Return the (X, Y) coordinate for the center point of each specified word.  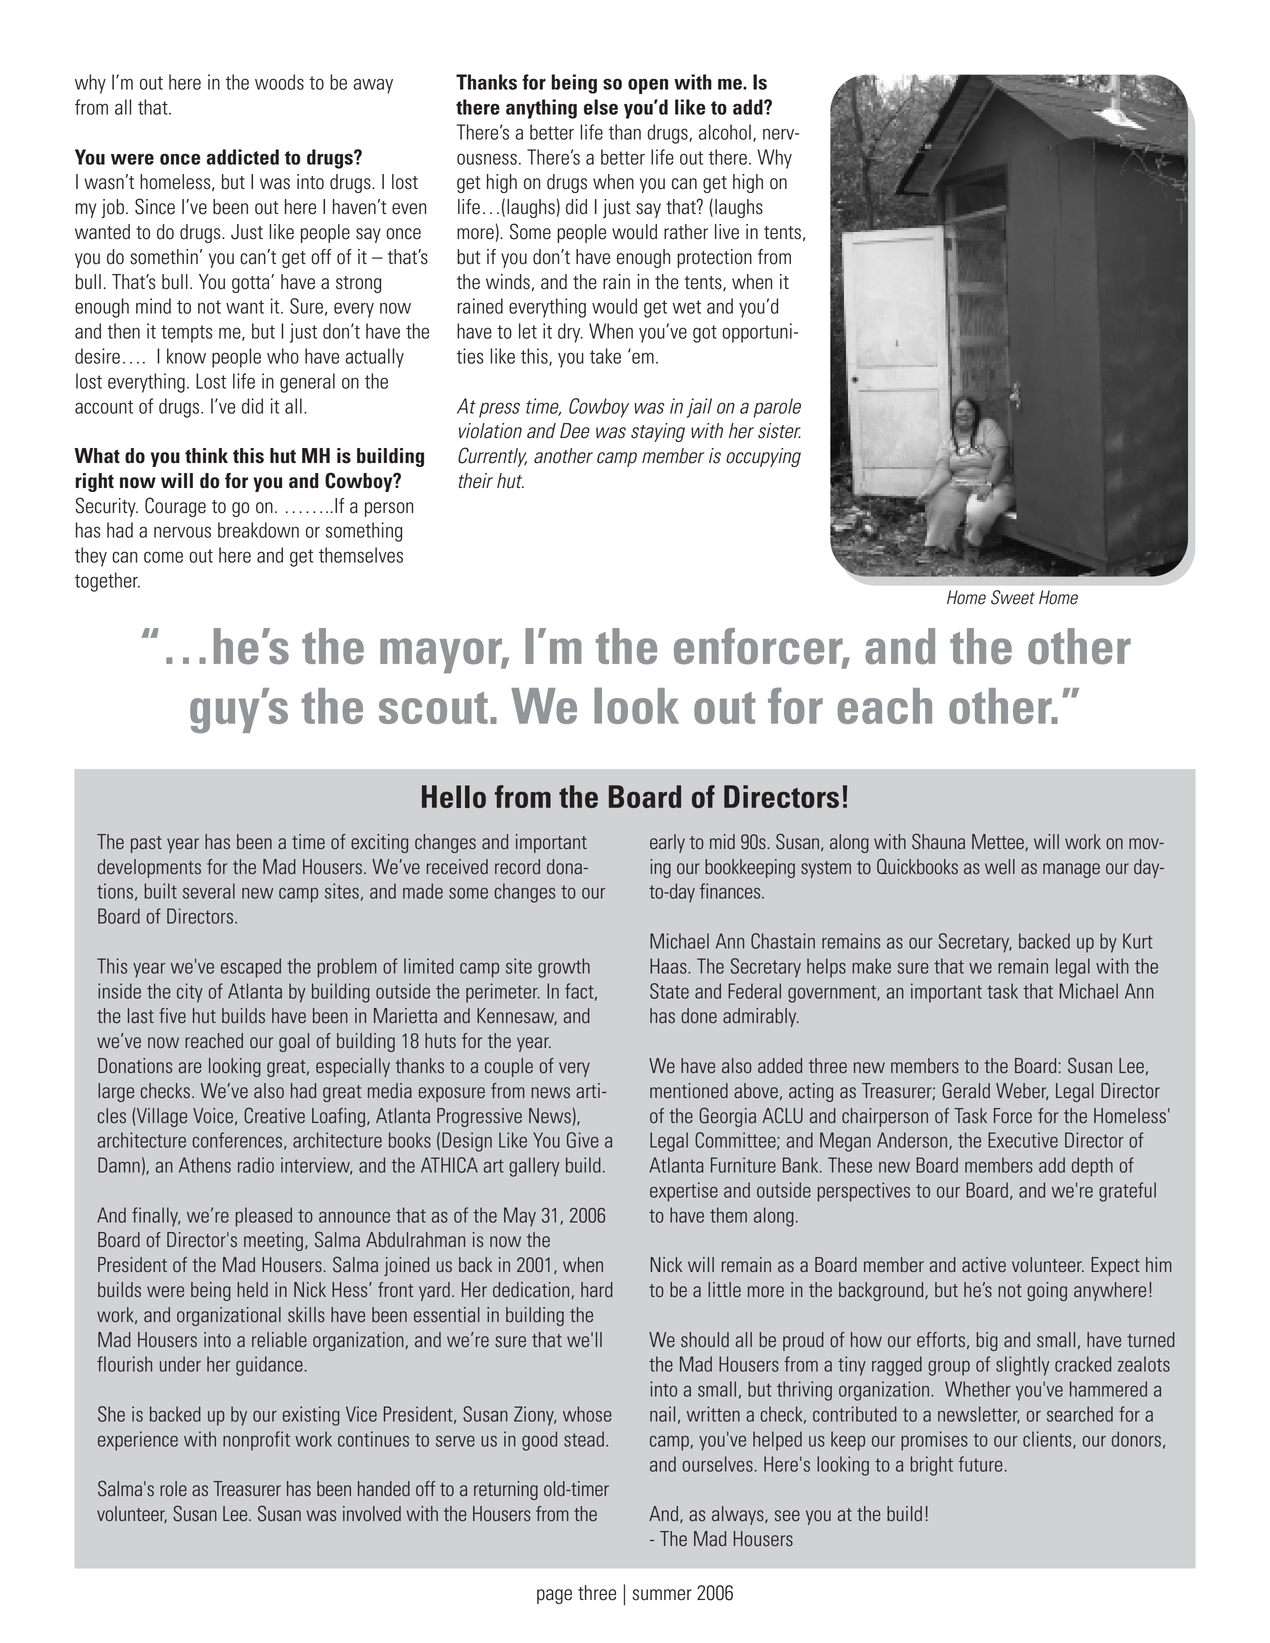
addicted (243, 157)
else (601, 107)
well (1000, 866)
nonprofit (256, 1441)
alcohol (725, 132)
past (146, 844)
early (667, 843)
